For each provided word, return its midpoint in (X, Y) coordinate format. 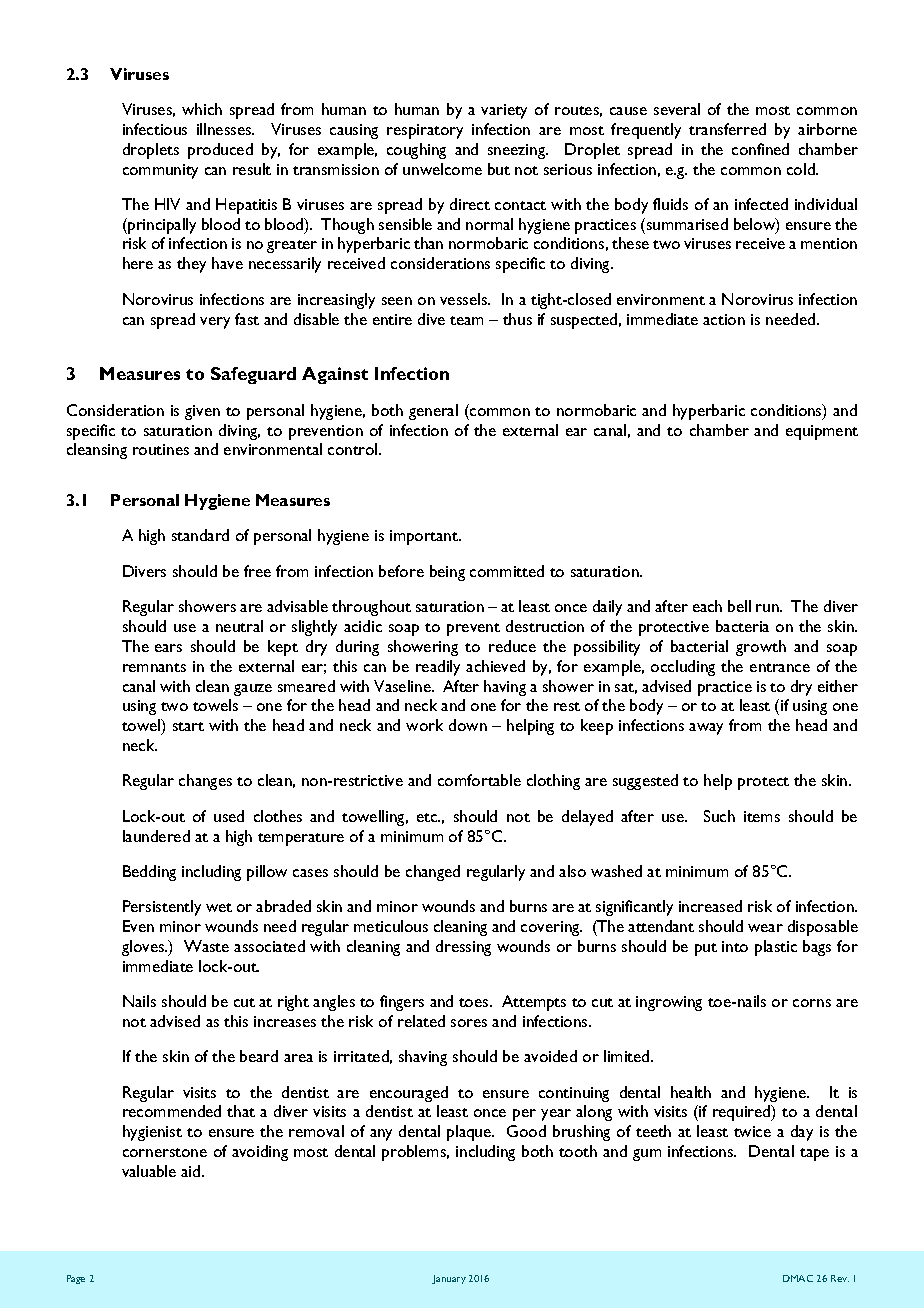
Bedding (149, 873)
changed (433, 873)
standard (200, 535)
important (425, 537)
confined (760, 149)
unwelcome (442, 169)
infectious (155, 129)
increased (710, 906)
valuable (149, 1171)
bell (739, 606)
